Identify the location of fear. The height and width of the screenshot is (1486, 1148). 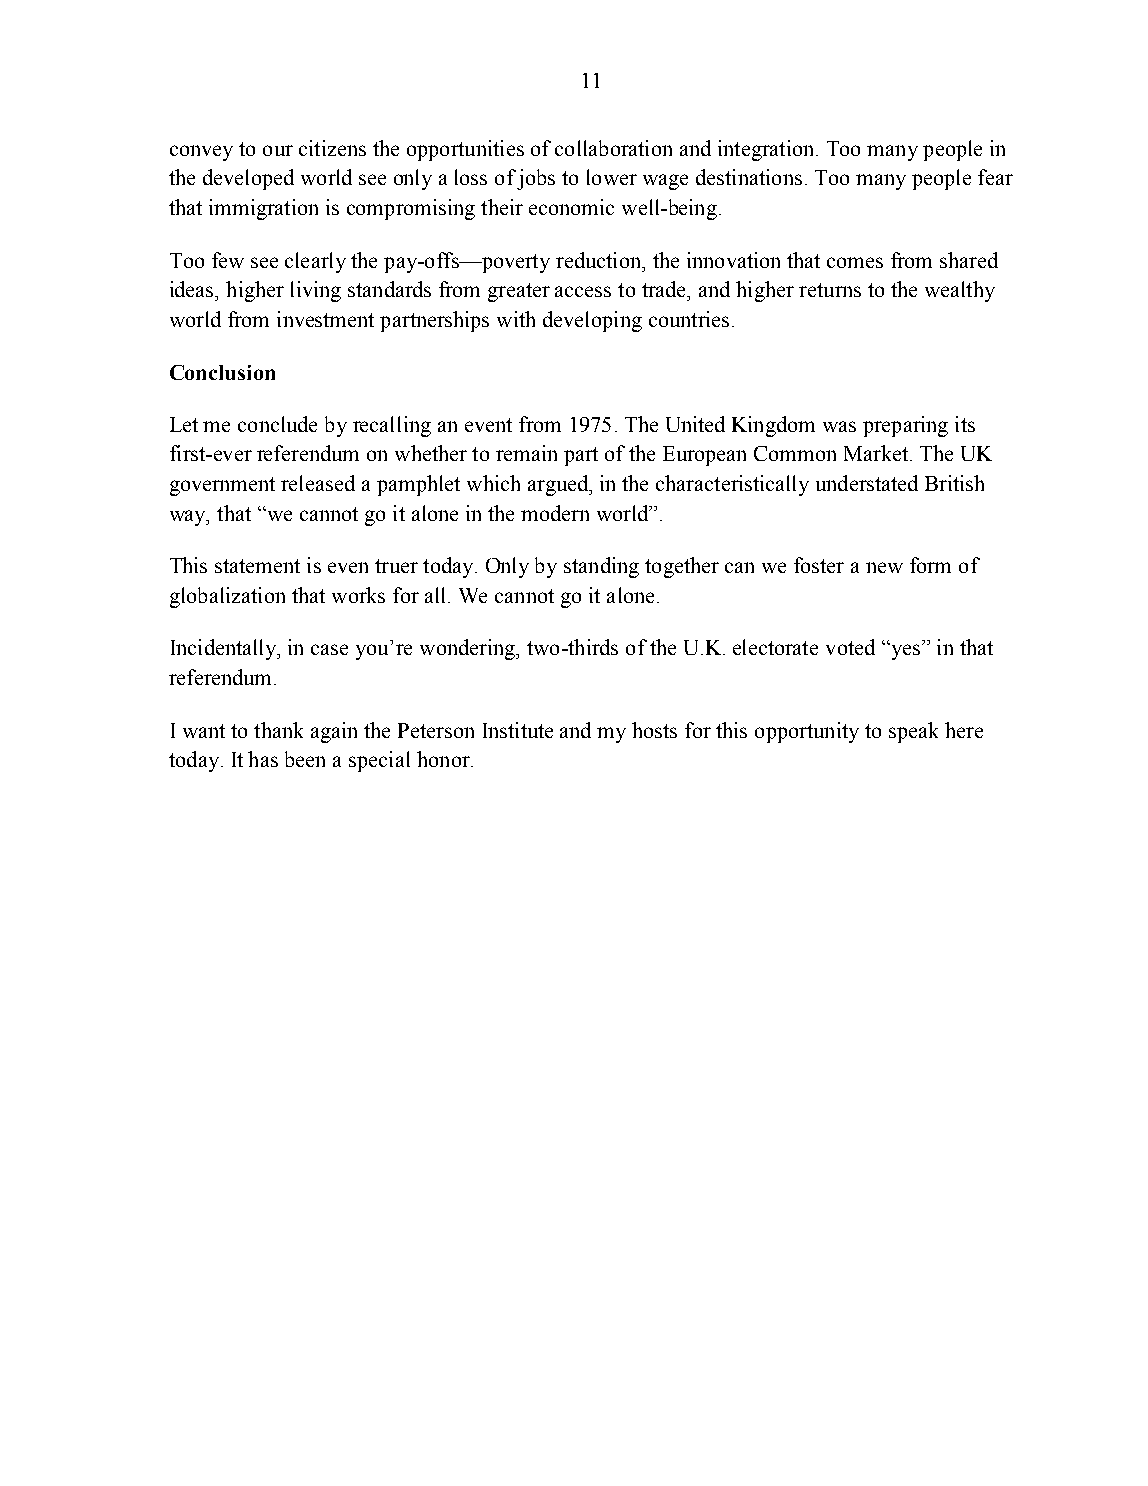
(995, 177).
